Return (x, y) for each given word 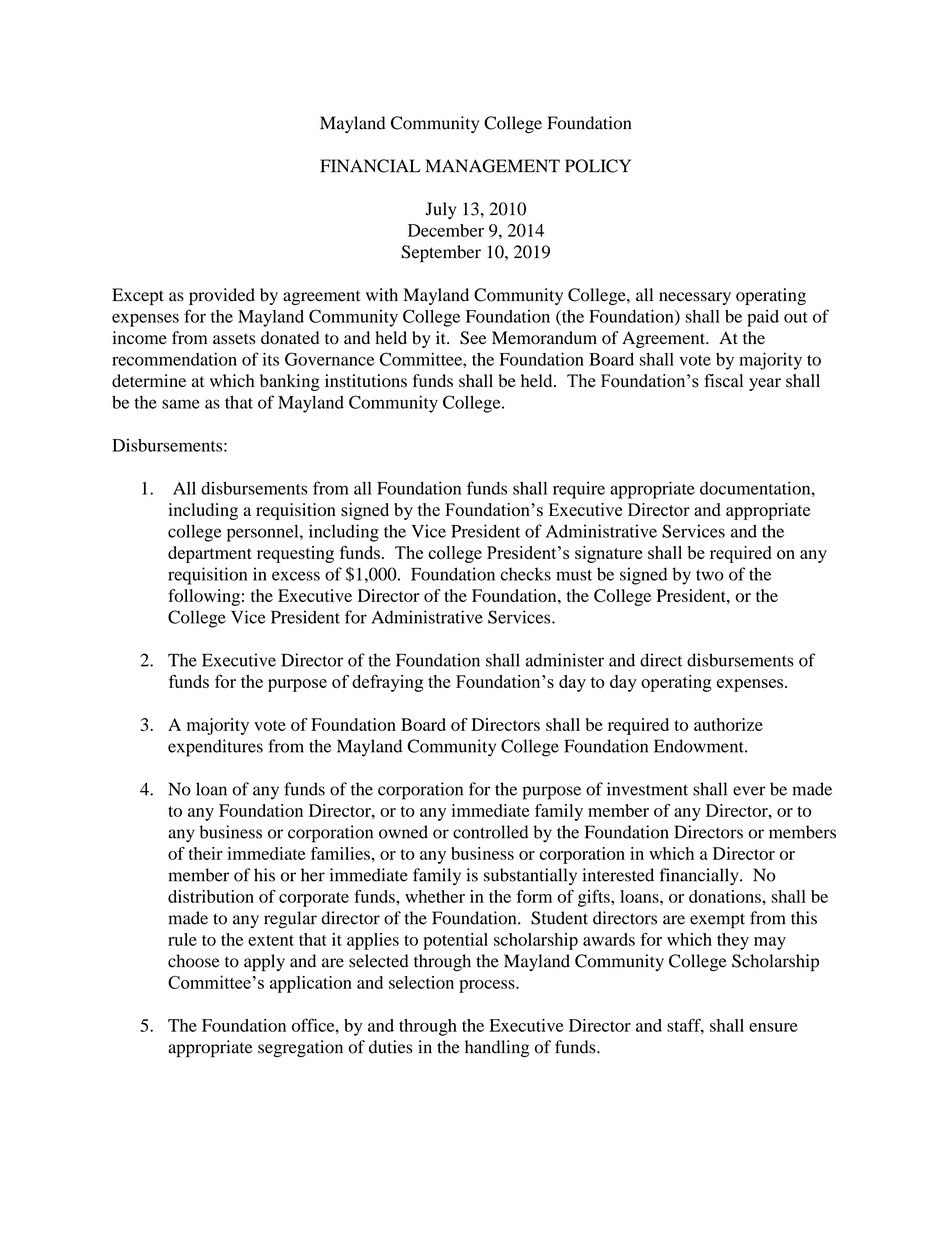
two (710, 575)
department (210, 554)
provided (222, 296)
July (440, 210)
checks (525, 574)
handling (497, 1049)
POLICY (598, 166)
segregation (300, 1048)
